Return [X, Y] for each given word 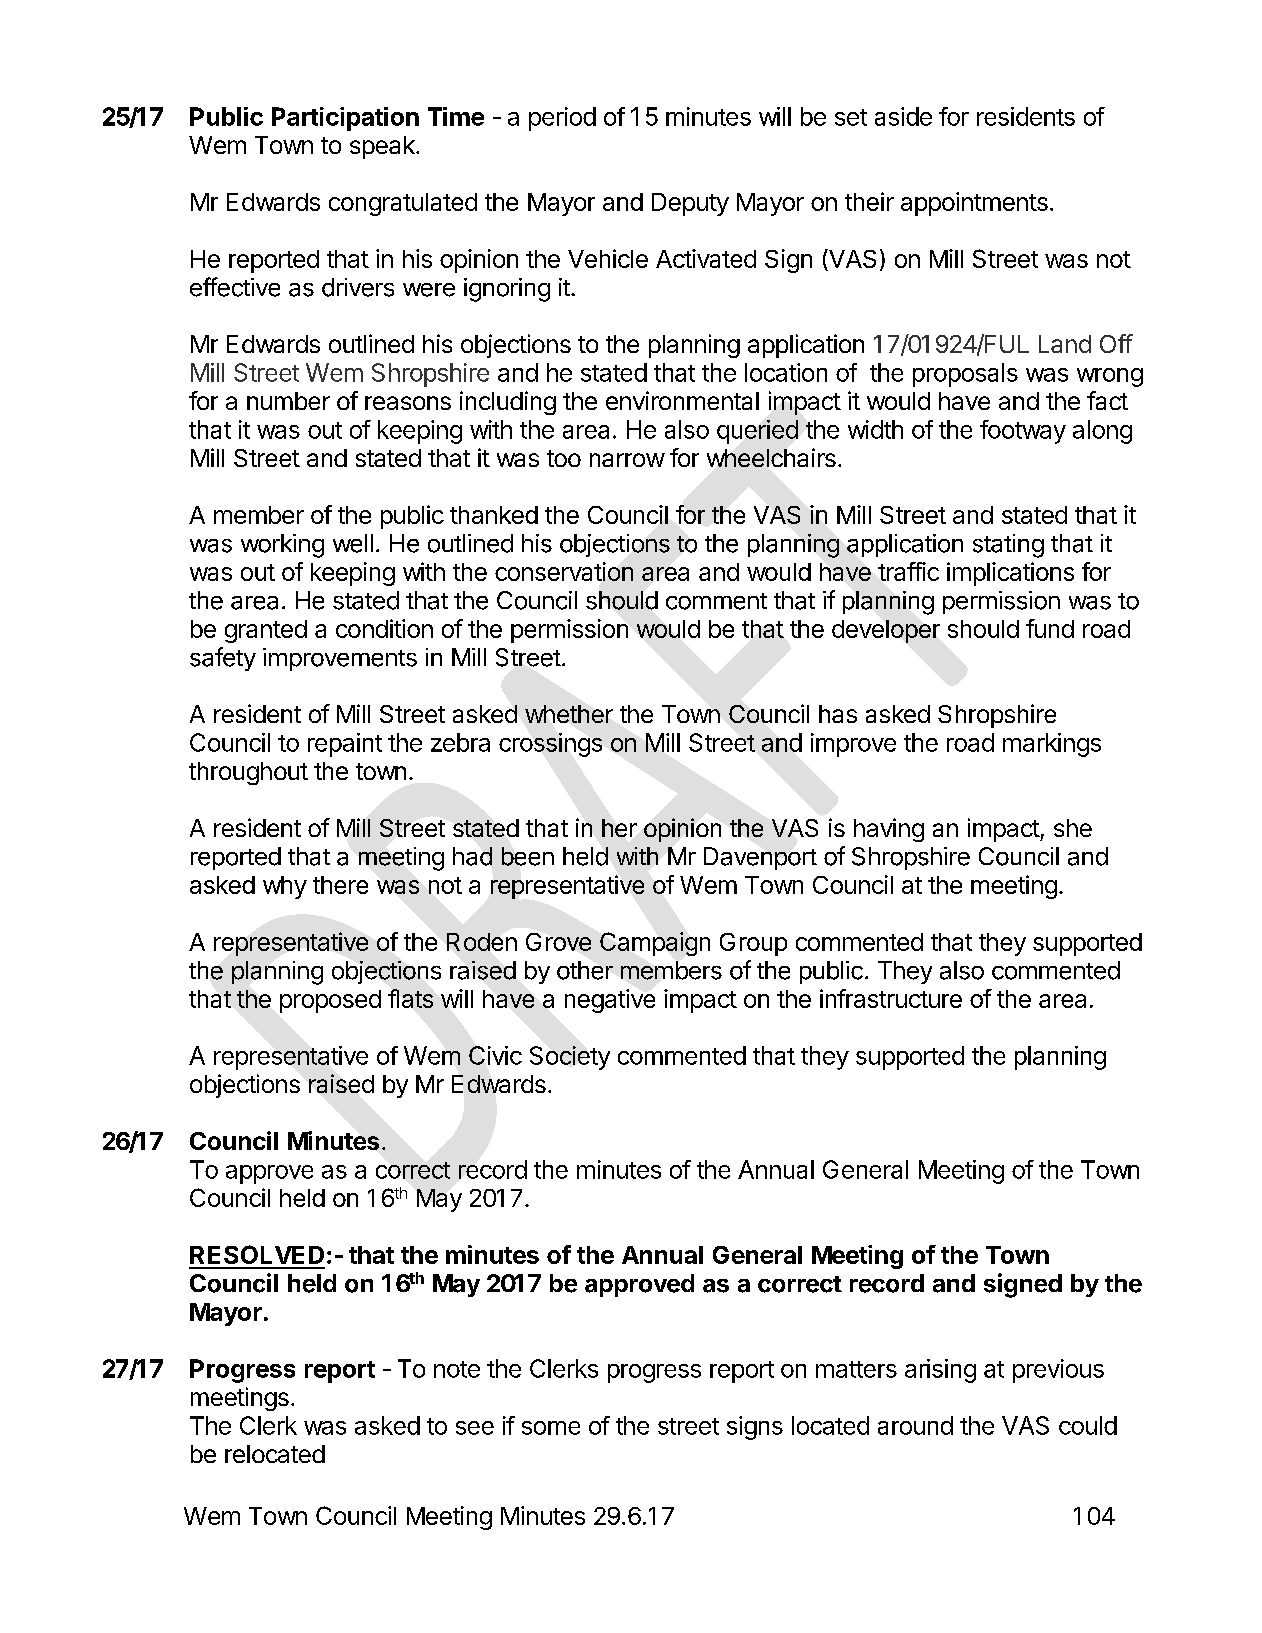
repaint [345, 745]
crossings [550, 745]
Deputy [690, 204]
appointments [974, 204]
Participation [345, 119]
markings [1052, 745]
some [551, 1428]
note [457, 1369]
